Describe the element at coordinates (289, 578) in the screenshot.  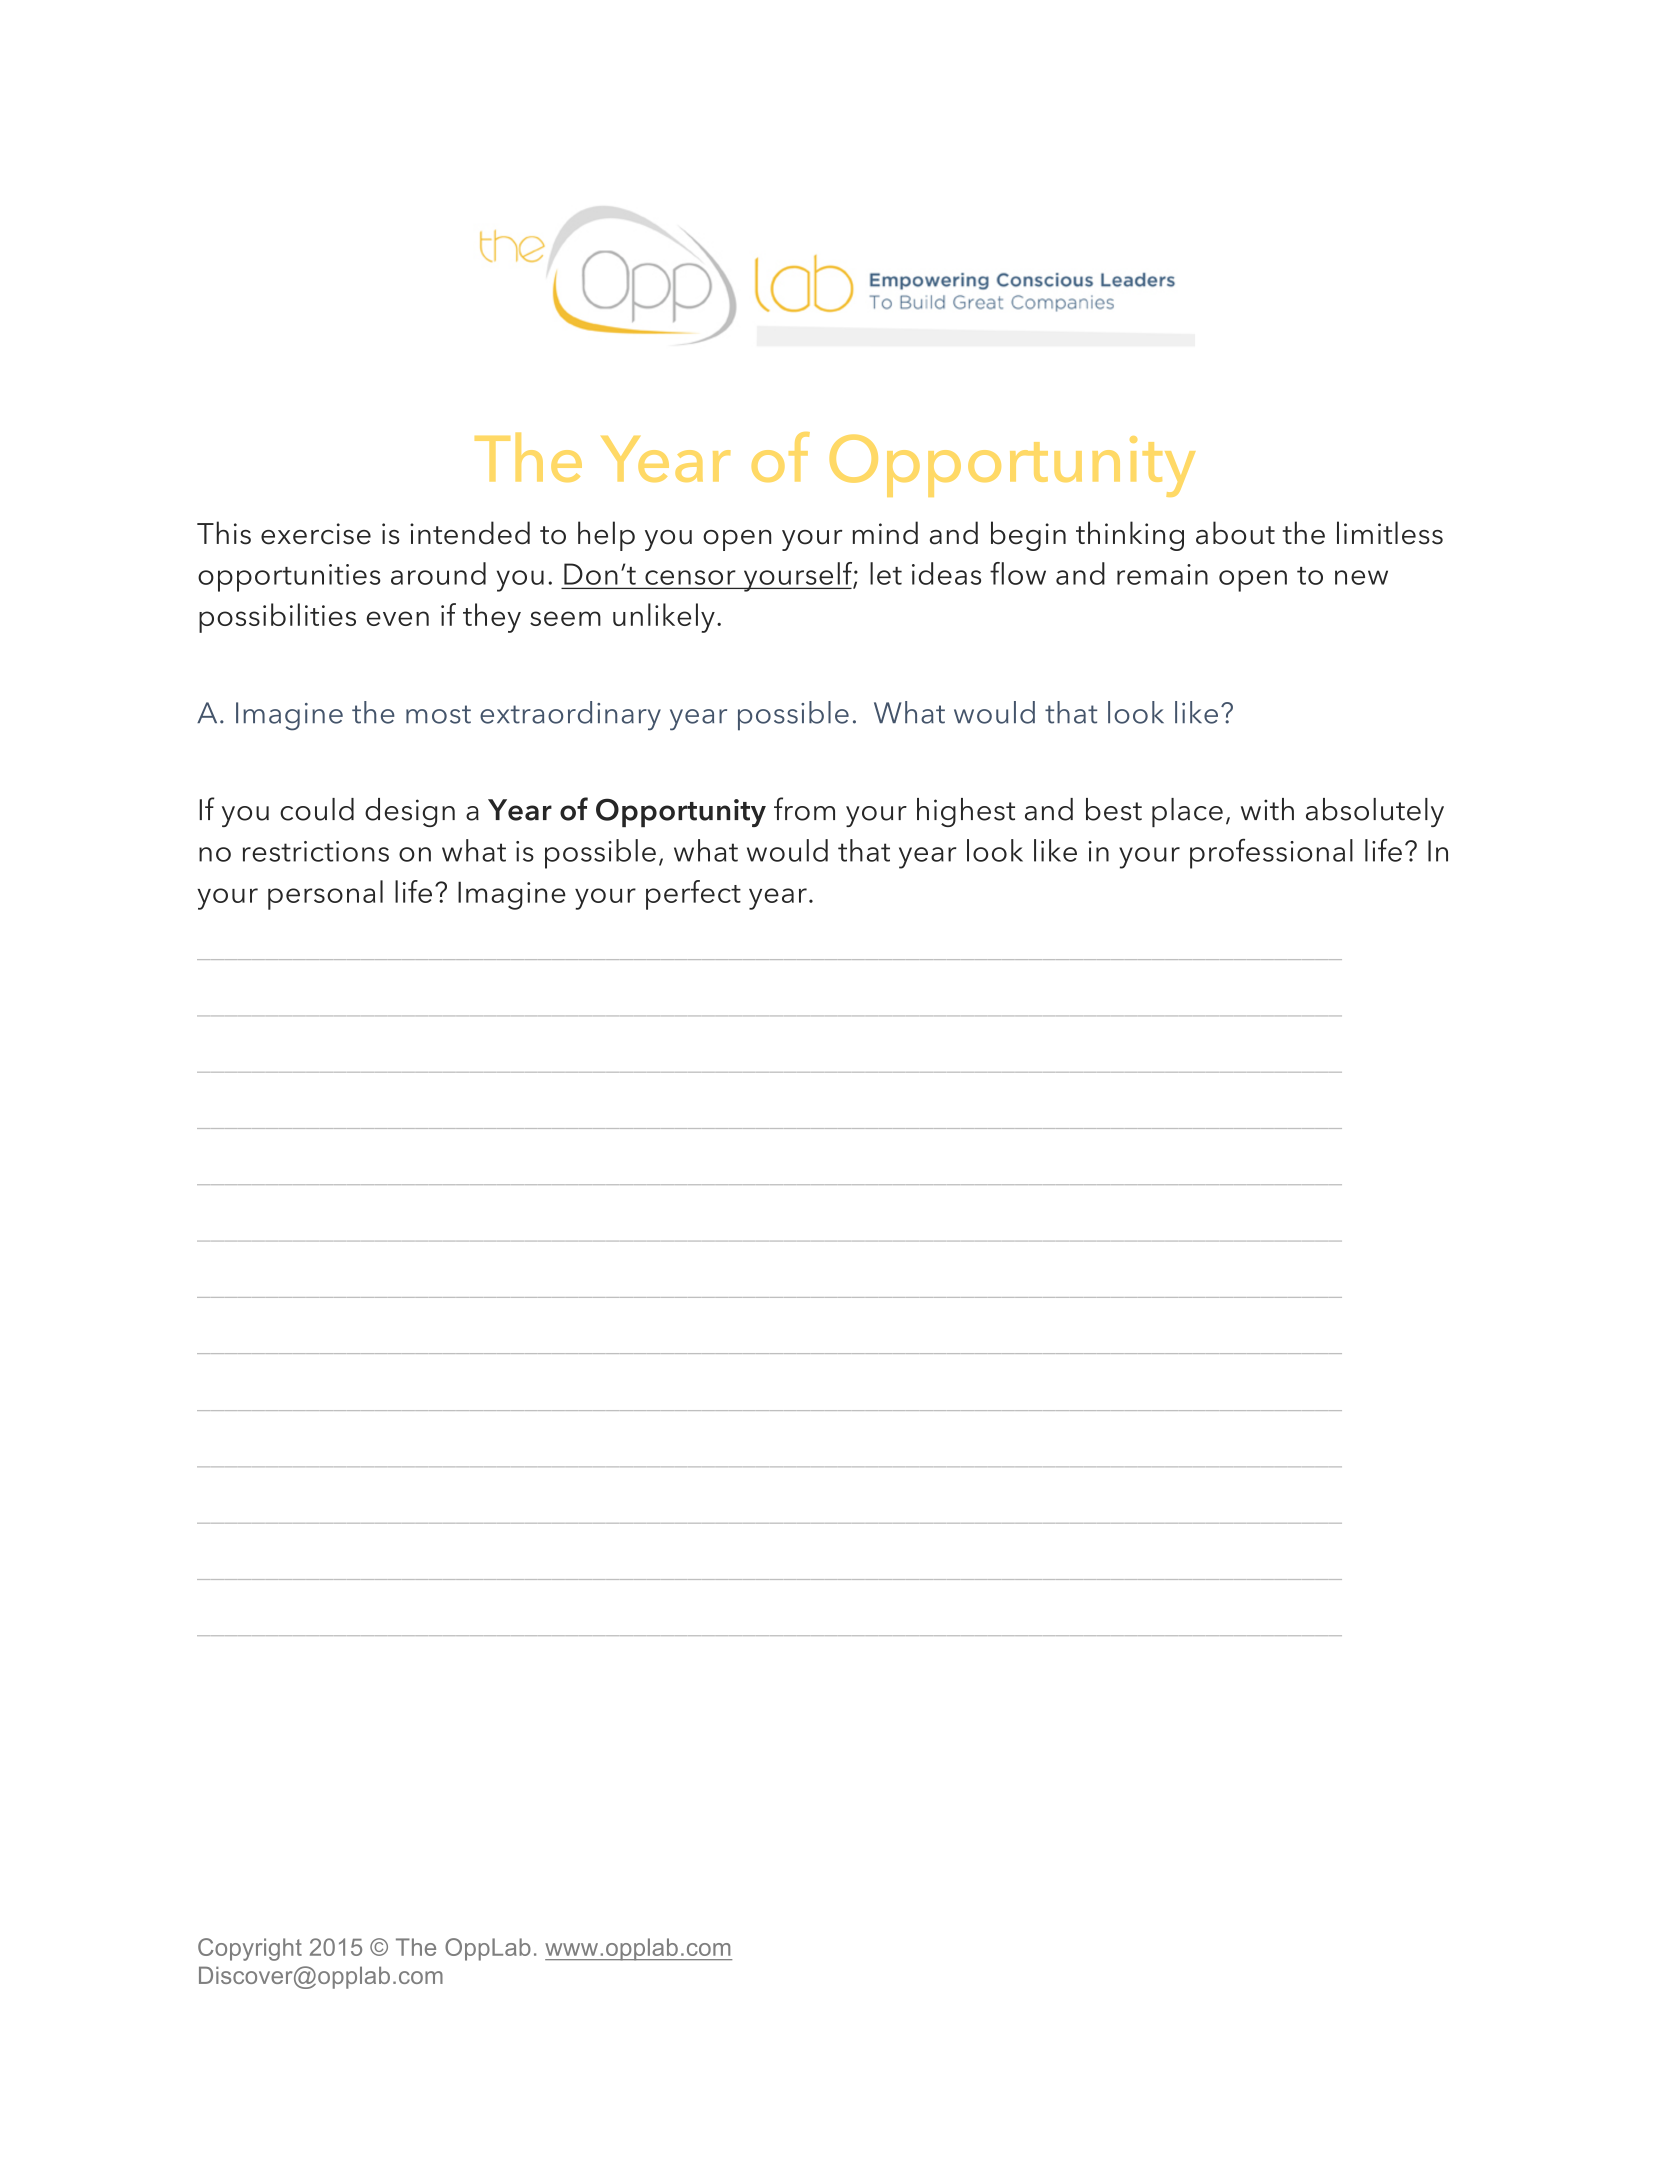
I see `opportunities` at that location.
